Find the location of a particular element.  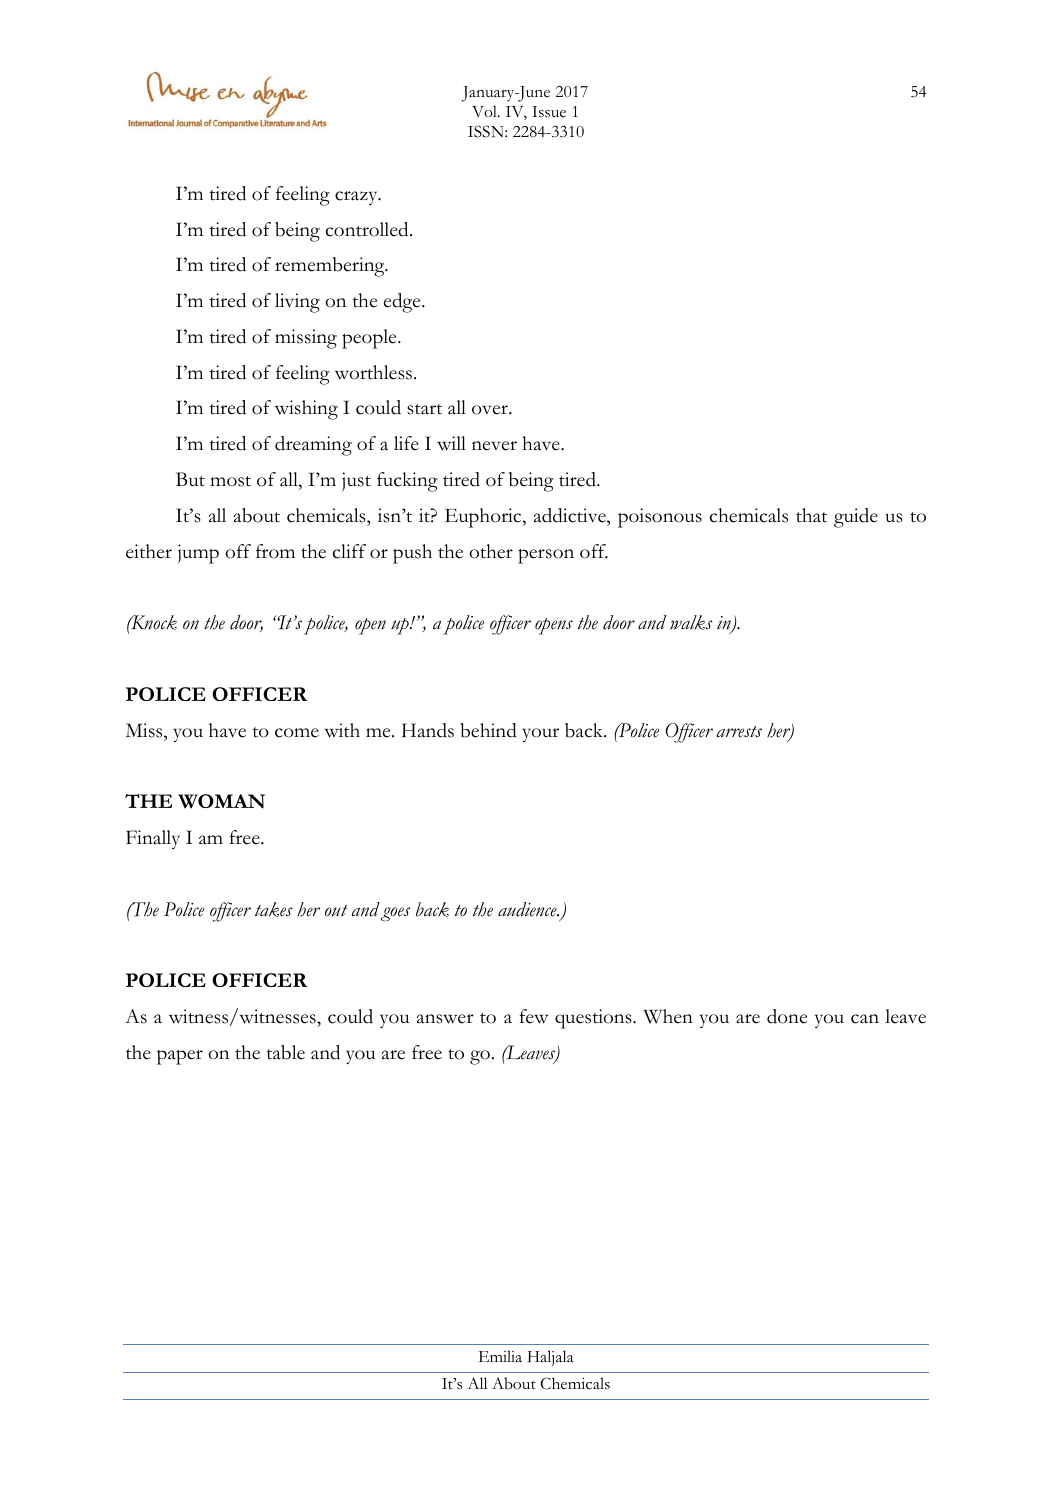

done is located at coordinates (787, 1016).
